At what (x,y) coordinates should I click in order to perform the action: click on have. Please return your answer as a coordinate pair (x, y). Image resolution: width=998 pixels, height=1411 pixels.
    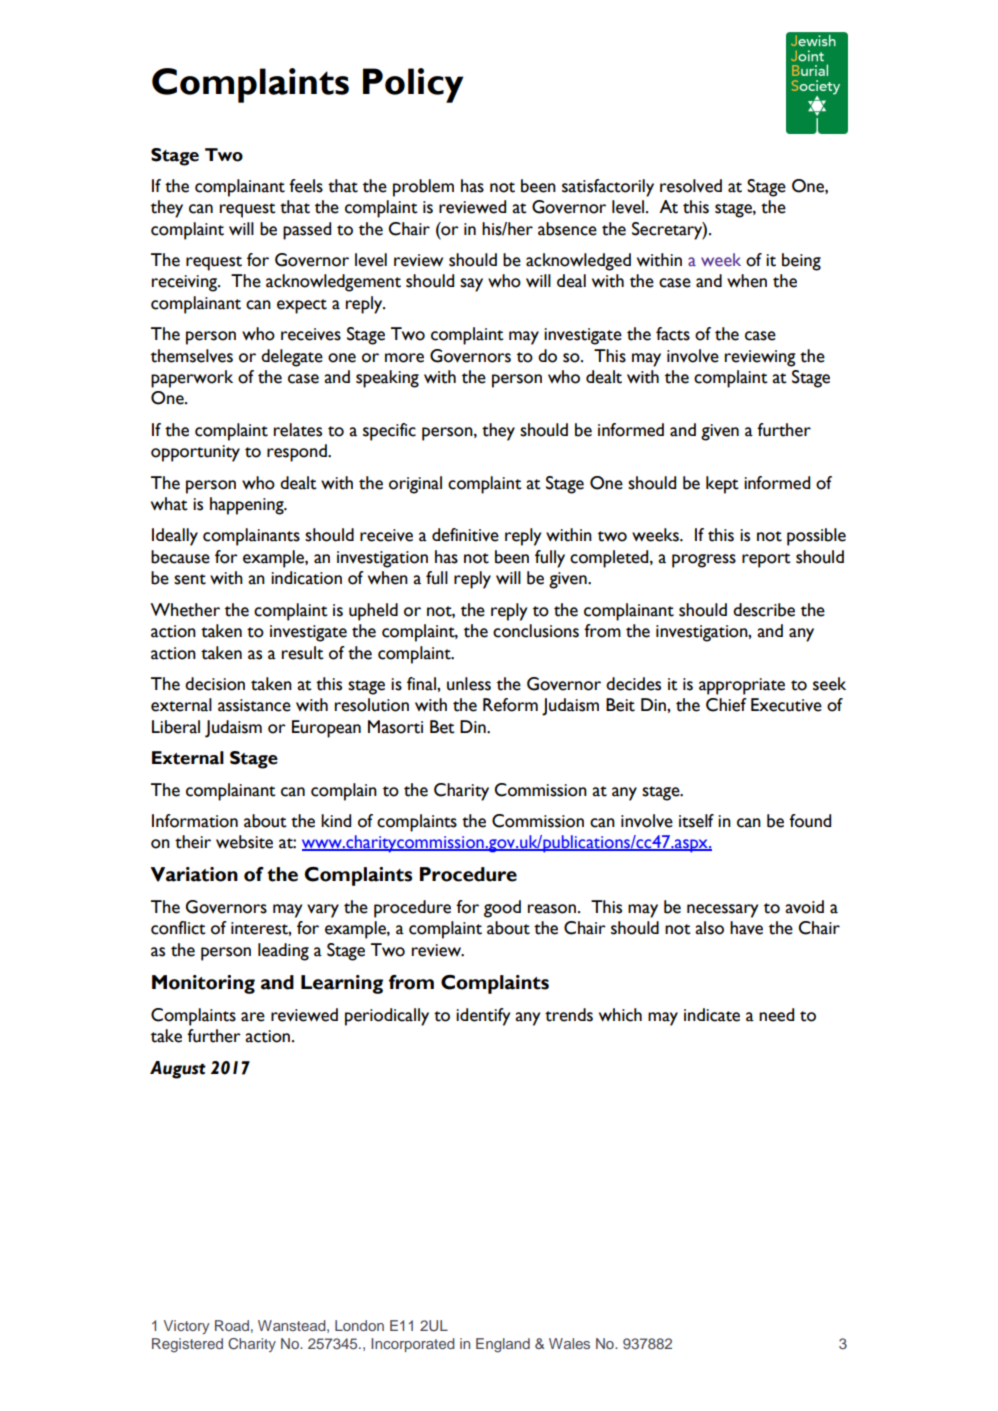
    Looking at the image, I should click on (746, 928).
